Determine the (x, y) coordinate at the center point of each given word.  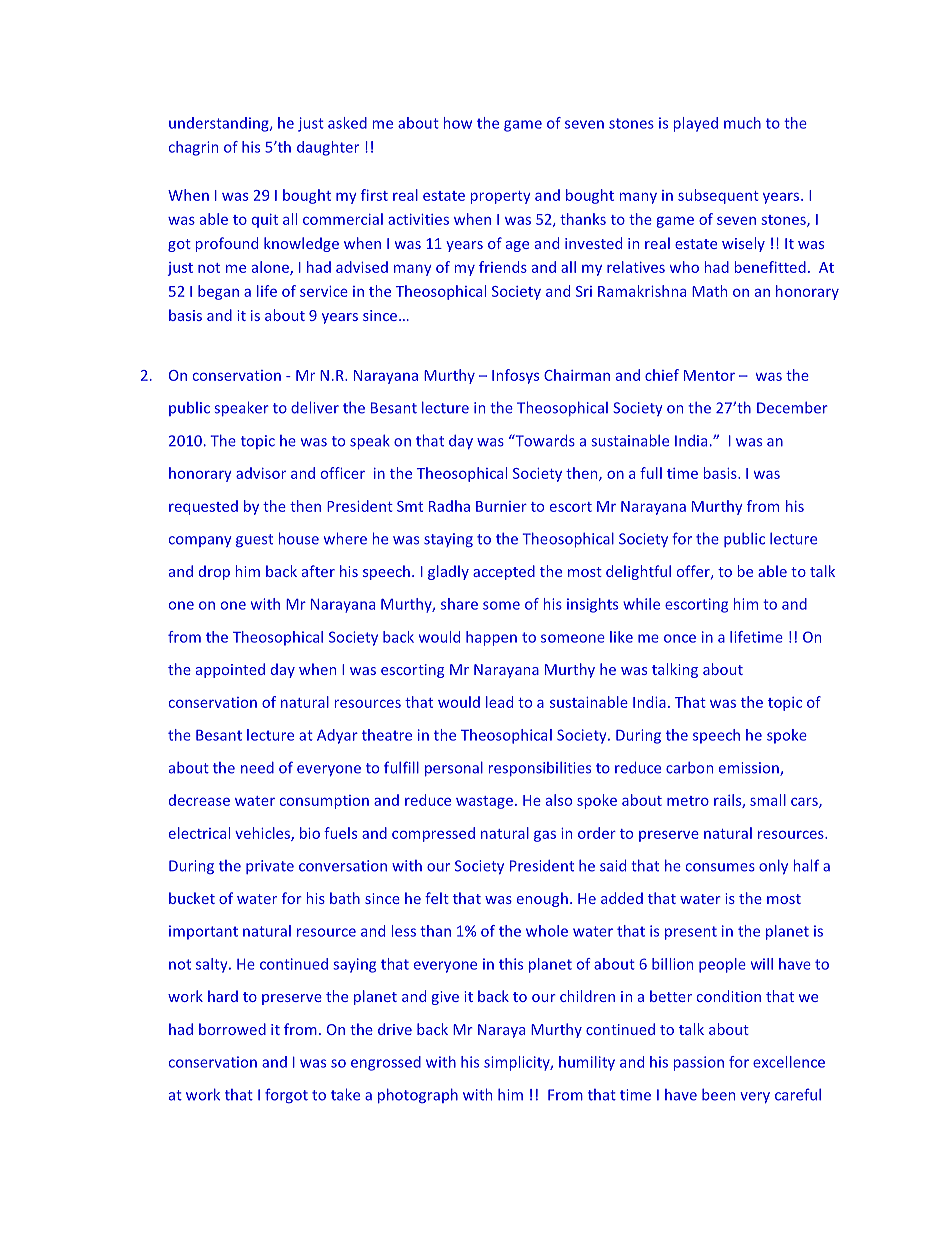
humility (587, 1063)
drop (214, 572)
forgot (286, 1095)
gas (545, 836)
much (742, 123)
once (680, 638)
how (458, 123)
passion (699, 1063)
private (270, 867)
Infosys (515, 376)
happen (491, 638)
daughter (328, 148)
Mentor (709, 375)
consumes (720, 867)
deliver (315, 407)
